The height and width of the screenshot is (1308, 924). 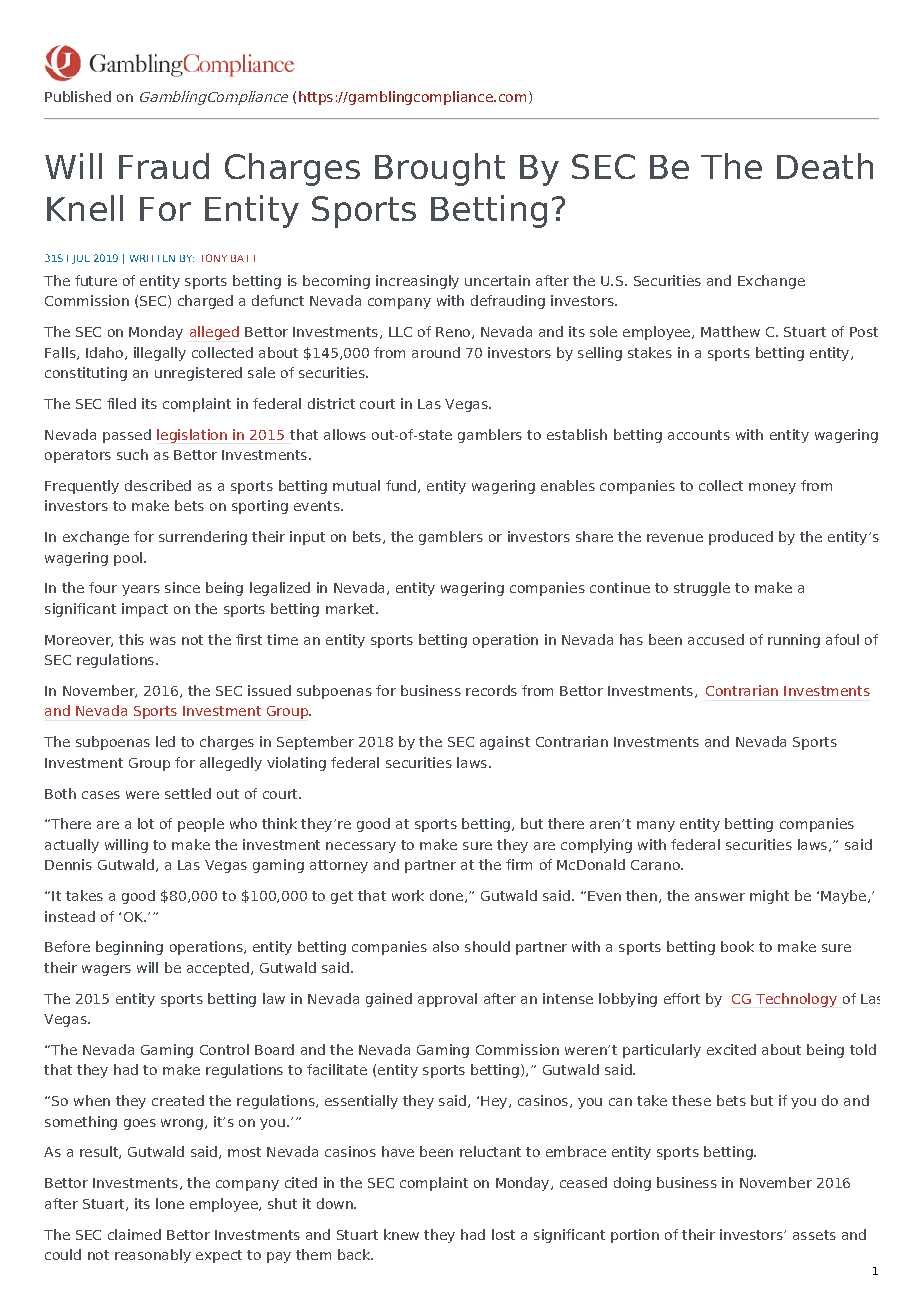 What do you see at coordinates (401, 485) in the screenshot?
I see `fund` at bounding box center [401, 485].
